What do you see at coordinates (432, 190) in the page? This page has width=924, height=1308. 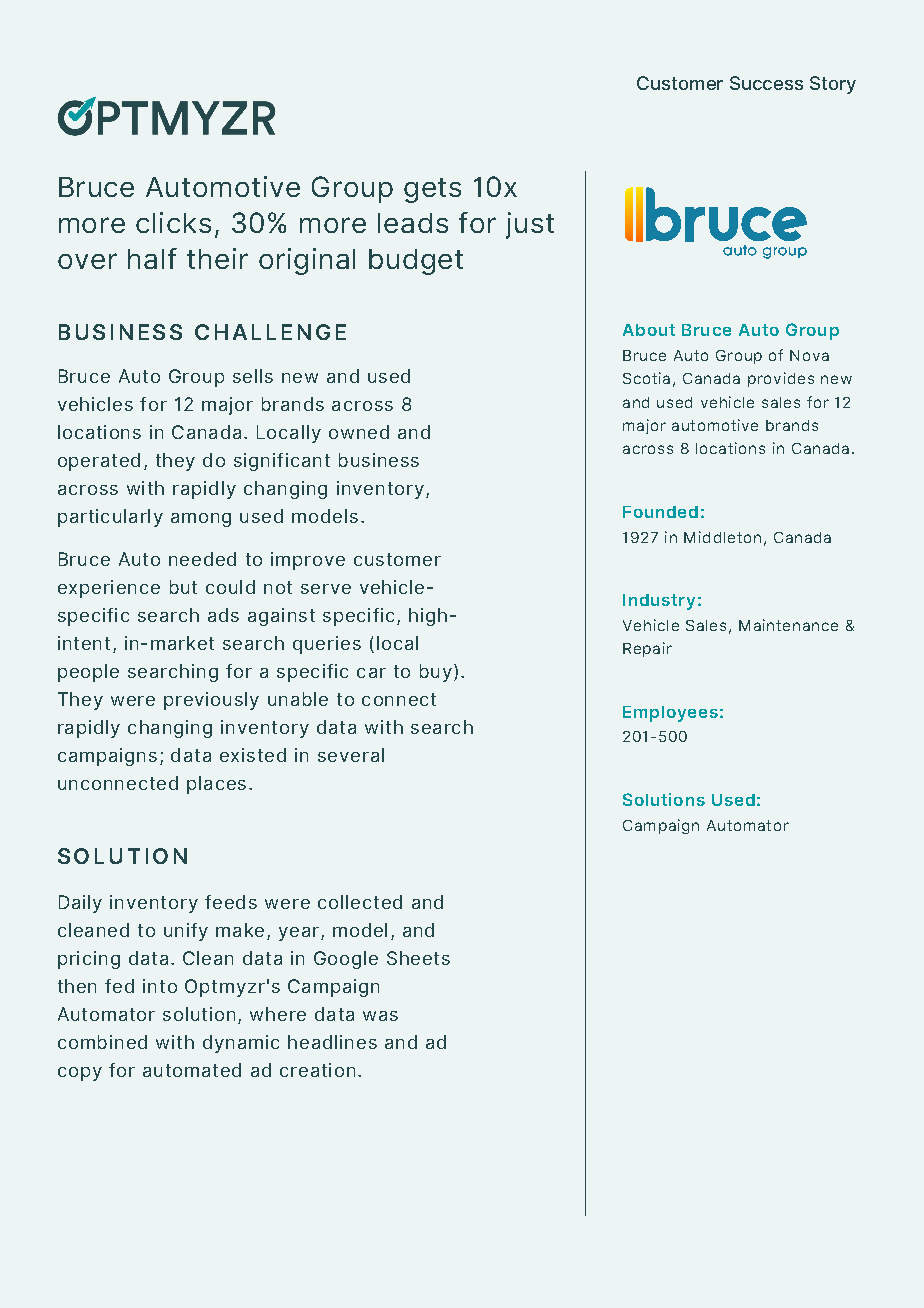 I see `gets` at bounding box center [432, 190].
